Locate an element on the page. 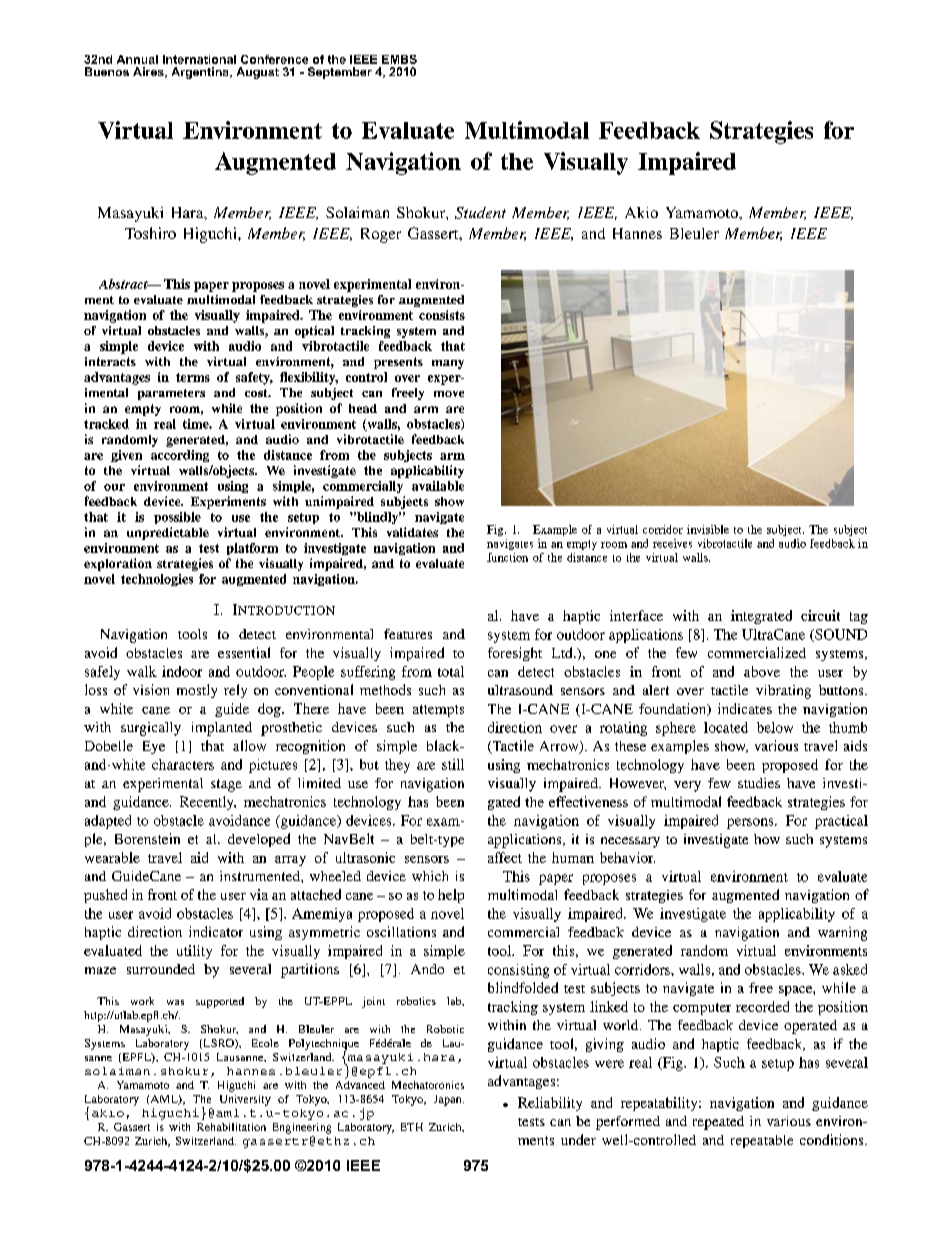 This image has height=1233, width=952. September is located at coordinates (340, 73).
